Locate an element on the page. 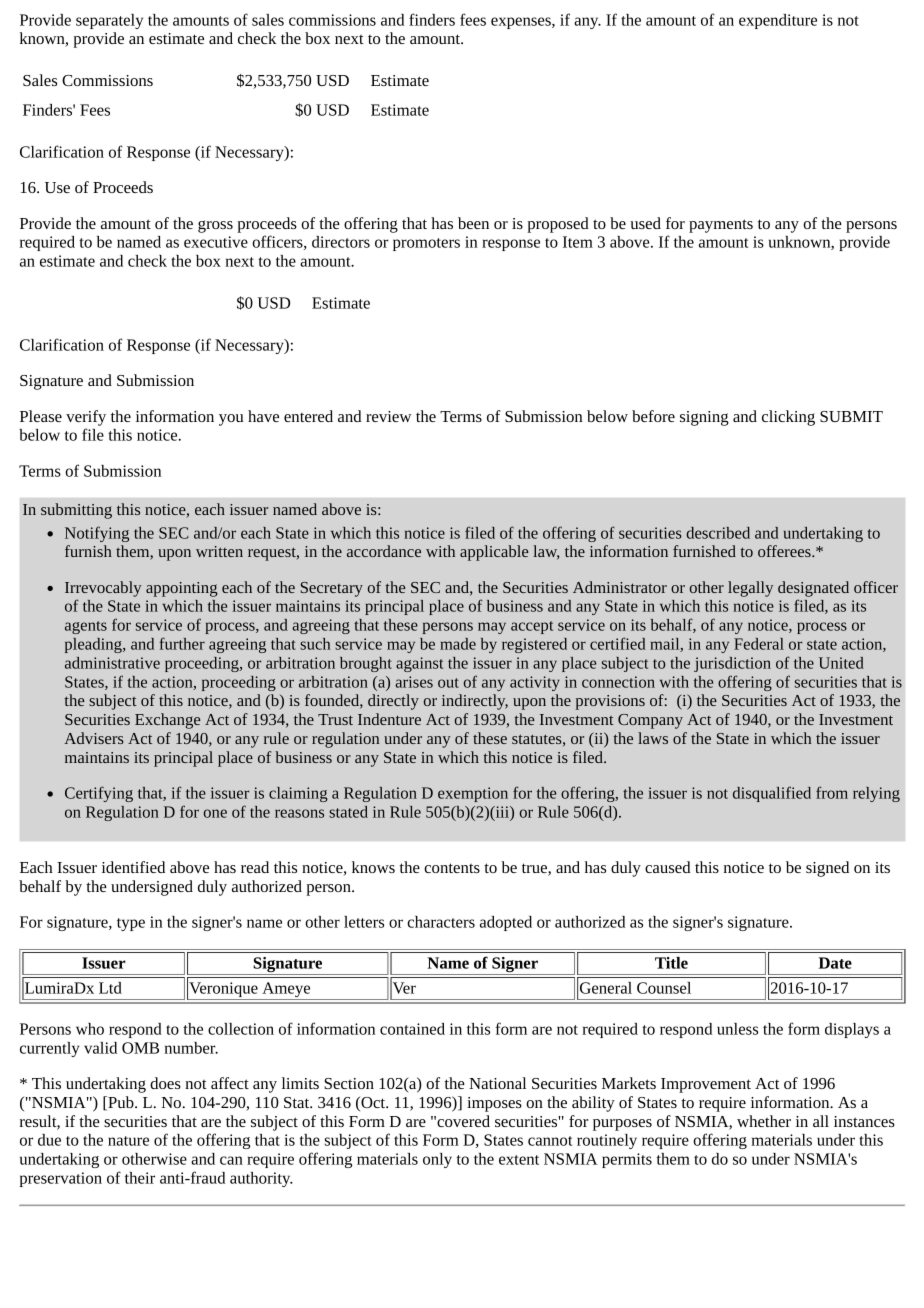 Image resolution: width=924 pixels, height=1308 pixels. been is located at coordinates (473, 223).
